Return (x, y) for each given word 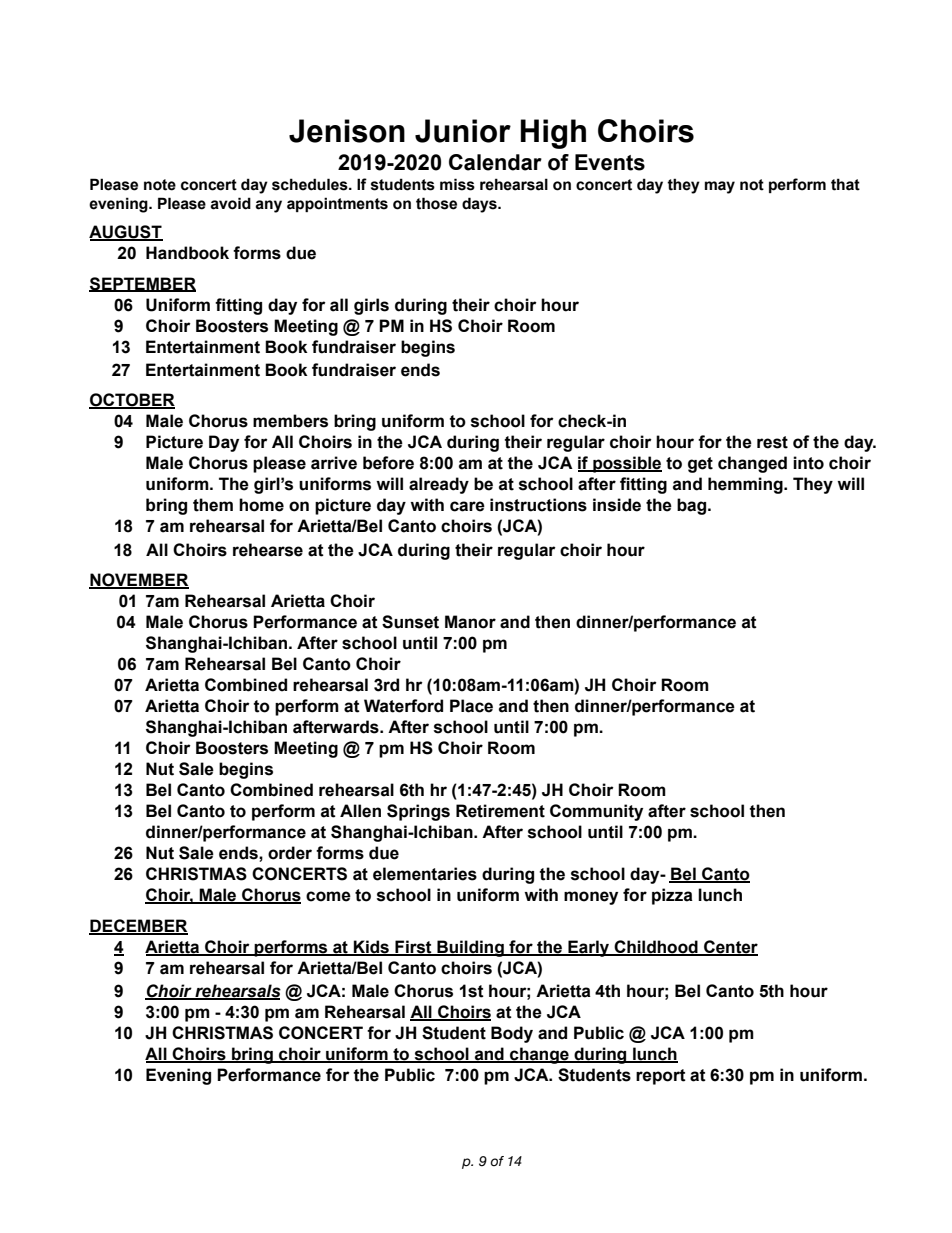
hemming (746, 485)
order (290, 853)
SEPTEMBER (142, 284)
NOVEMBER (139, 581)
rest (772, 442)
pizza (672, 896)
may (720, 187)
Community (596, 812)
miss (457, 184)
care (467, 506)
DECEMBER (138, 926)
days (480, 205)
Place (471, 706)
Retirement (500, 811)
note (160, 185)
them (213, 505)
